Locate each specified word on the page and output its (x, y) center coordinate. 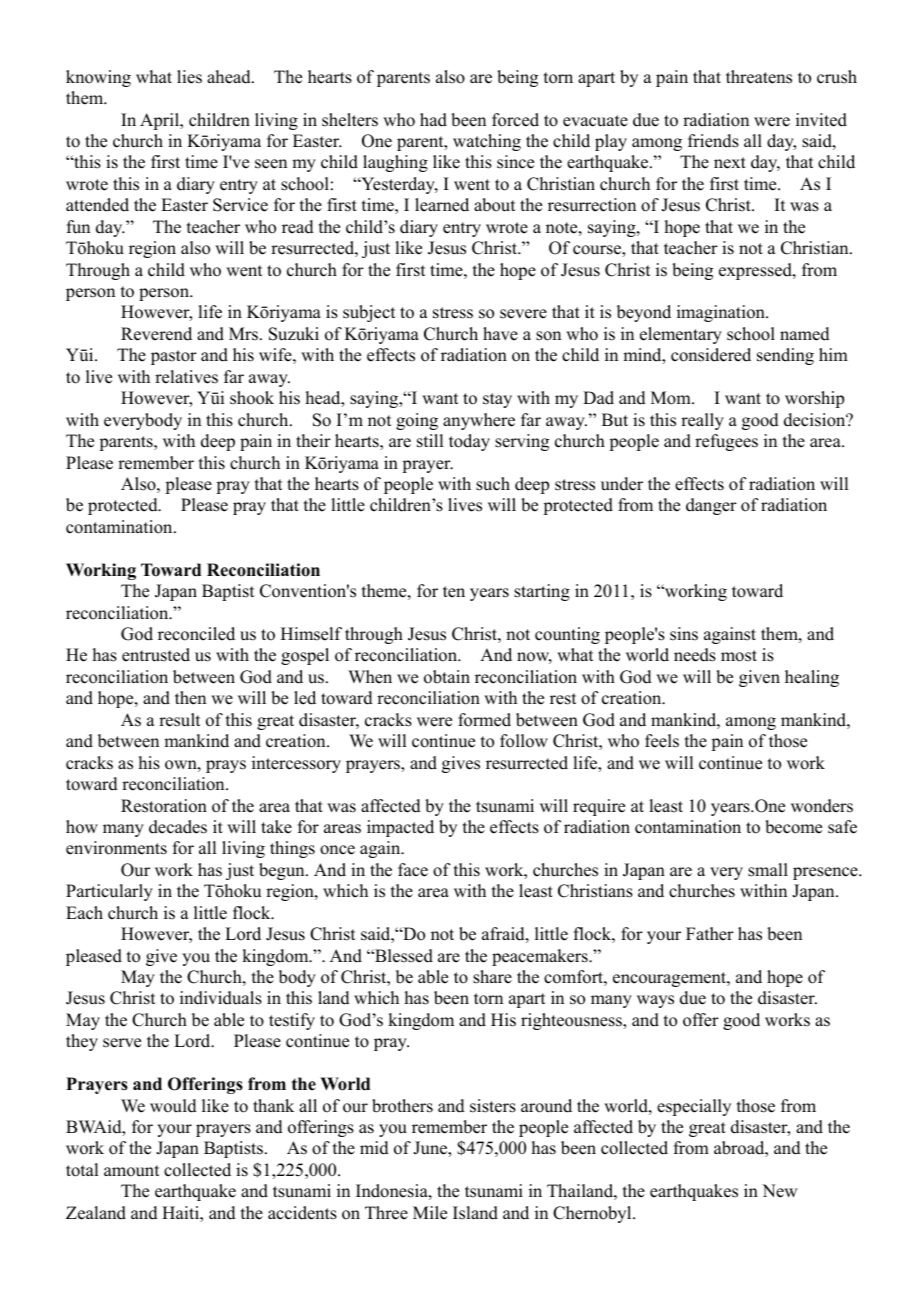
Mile (430, 1213)
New (779, 1191)
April (161, 121)
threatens (759, 77)
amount (131, 1171)
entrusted (156, 655)
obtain (447, 677)
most (739, 656)
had (433, 120)
